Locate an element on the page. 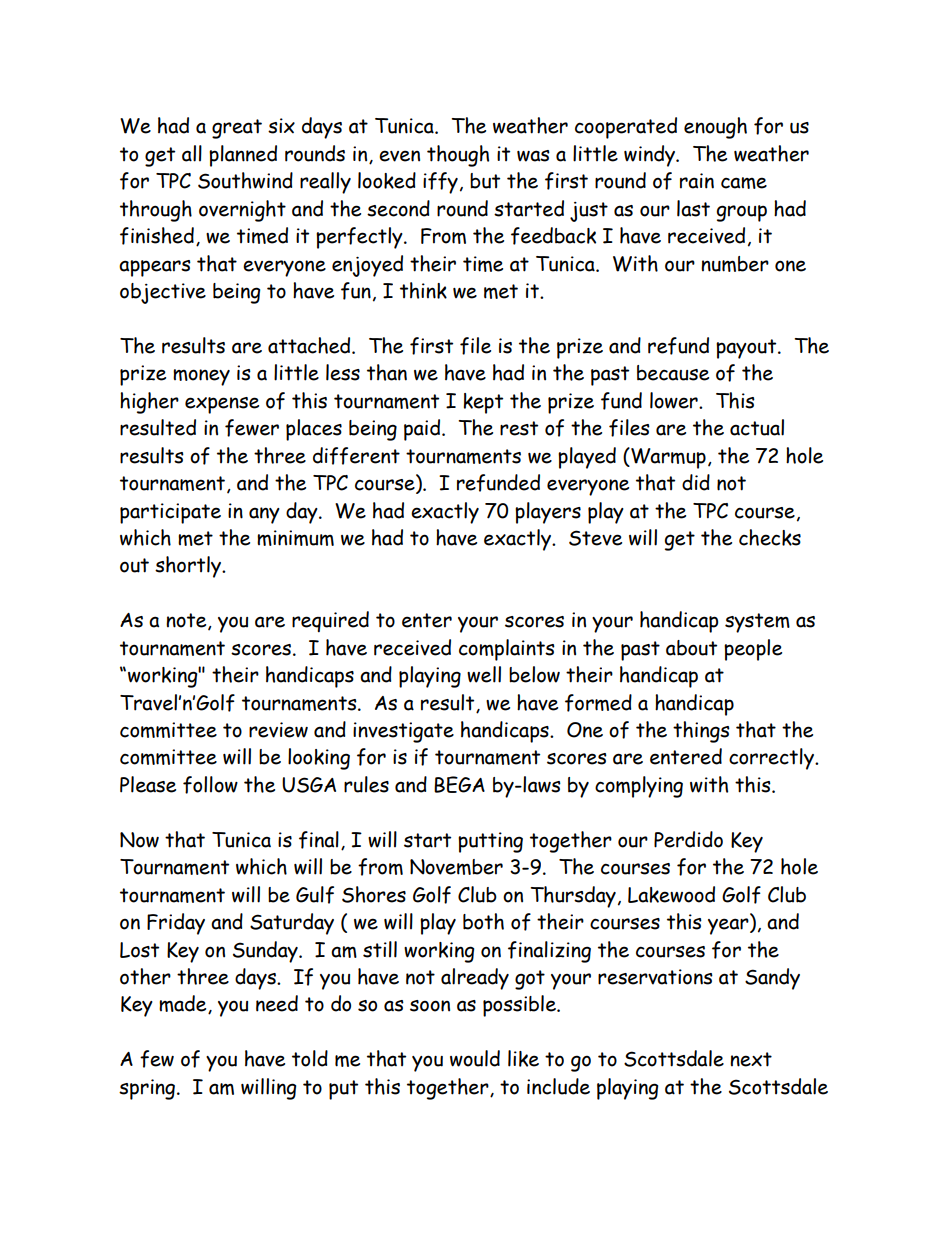 The image size is (952, 1233). kept is located at coordinates (483, 403).
